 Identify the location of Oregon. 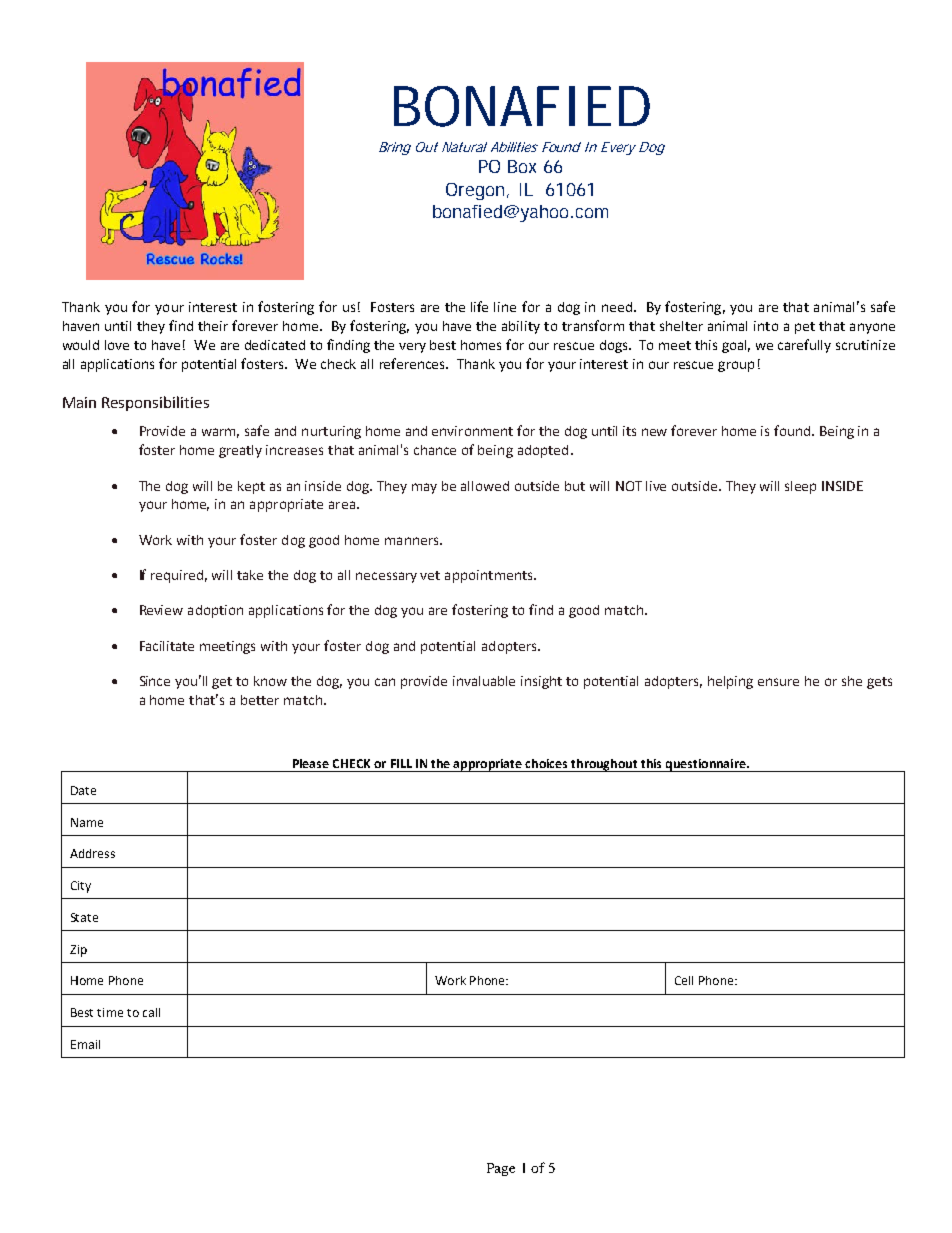
(477, 191).
